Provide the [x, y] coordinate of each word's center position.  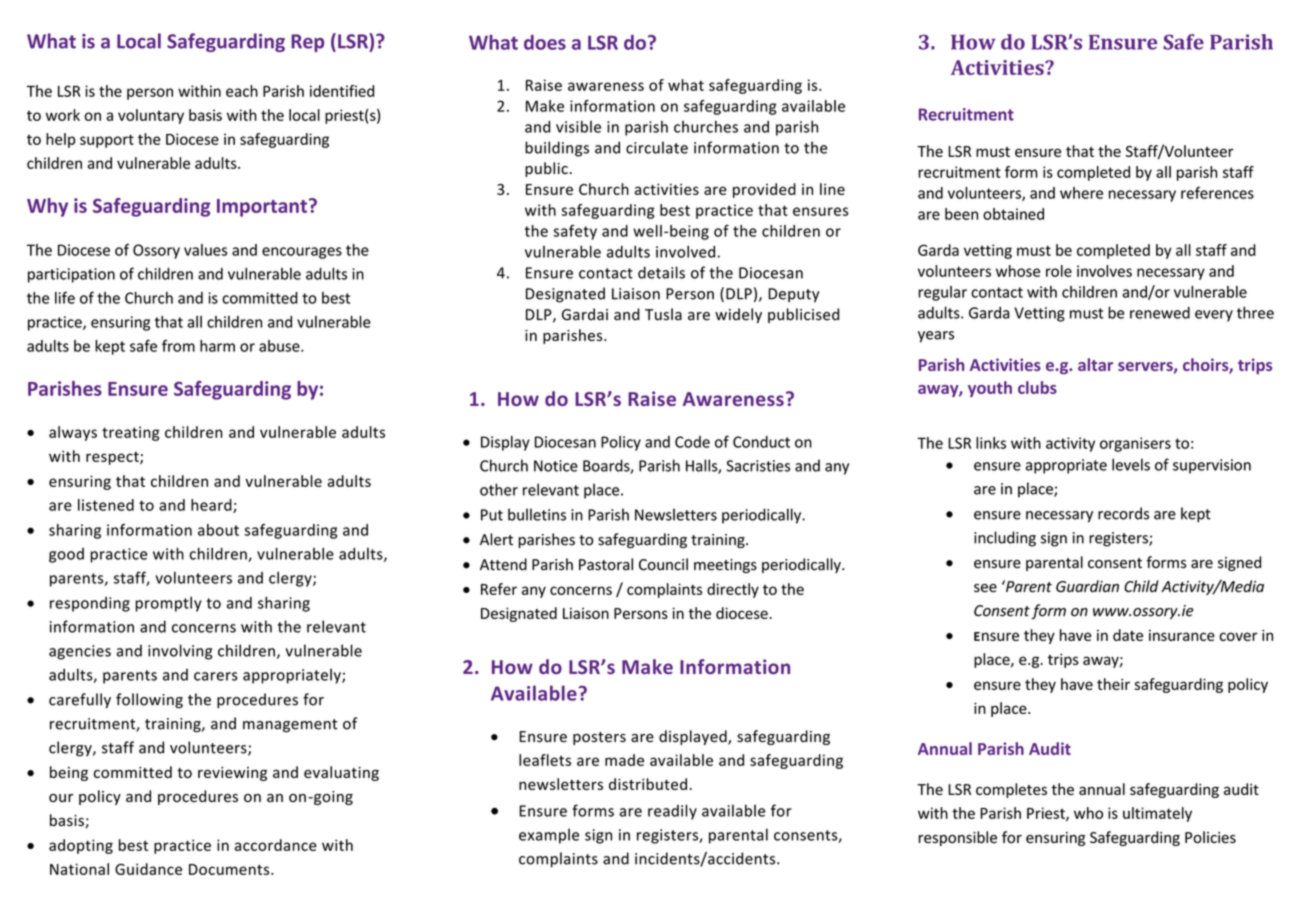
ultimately [1157, 814]
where [1081, 193]
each [242, 91]
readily [672, 812]
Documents [230, 869]
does [545, 42]
